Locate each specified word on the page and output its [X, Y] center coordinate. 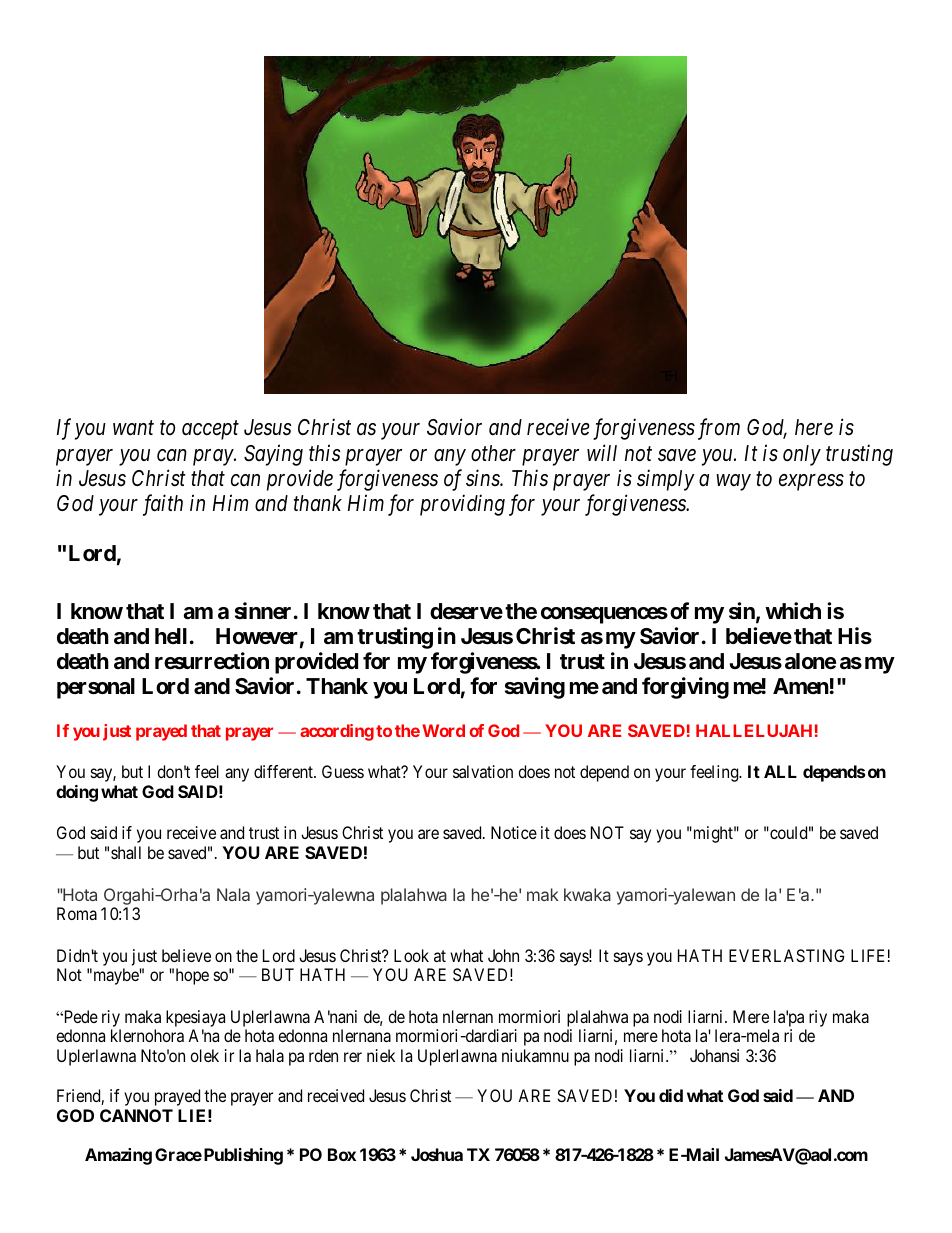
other [493, 453]
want [133, 429]
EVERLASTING [786, 955]
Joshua [437, 1154]
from [719, 429]
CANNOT [136, 1115]
